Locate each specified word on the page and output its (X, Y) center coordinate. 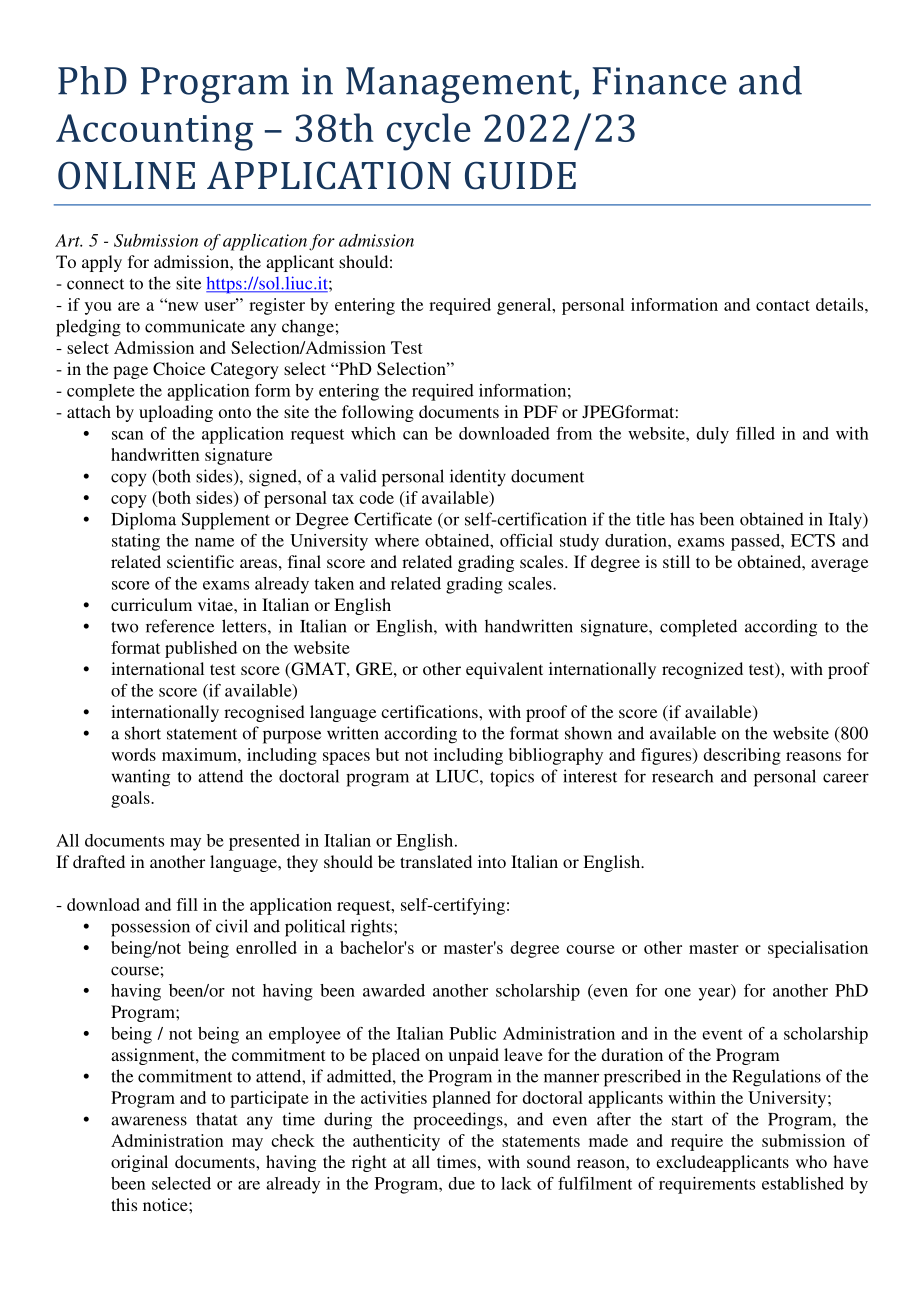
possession (150, 928)
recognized (702, 670)
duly (712, 435)
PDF (541, 411)
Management (460, 85)
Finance (659, 81)
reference (180, 626)
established (803, 1183)
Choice (179, 369)
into (492, 861)
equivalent (504, 670)
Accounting (154, 132)
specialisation (818, 949)
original (139, 1163)
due (461, 1183)
